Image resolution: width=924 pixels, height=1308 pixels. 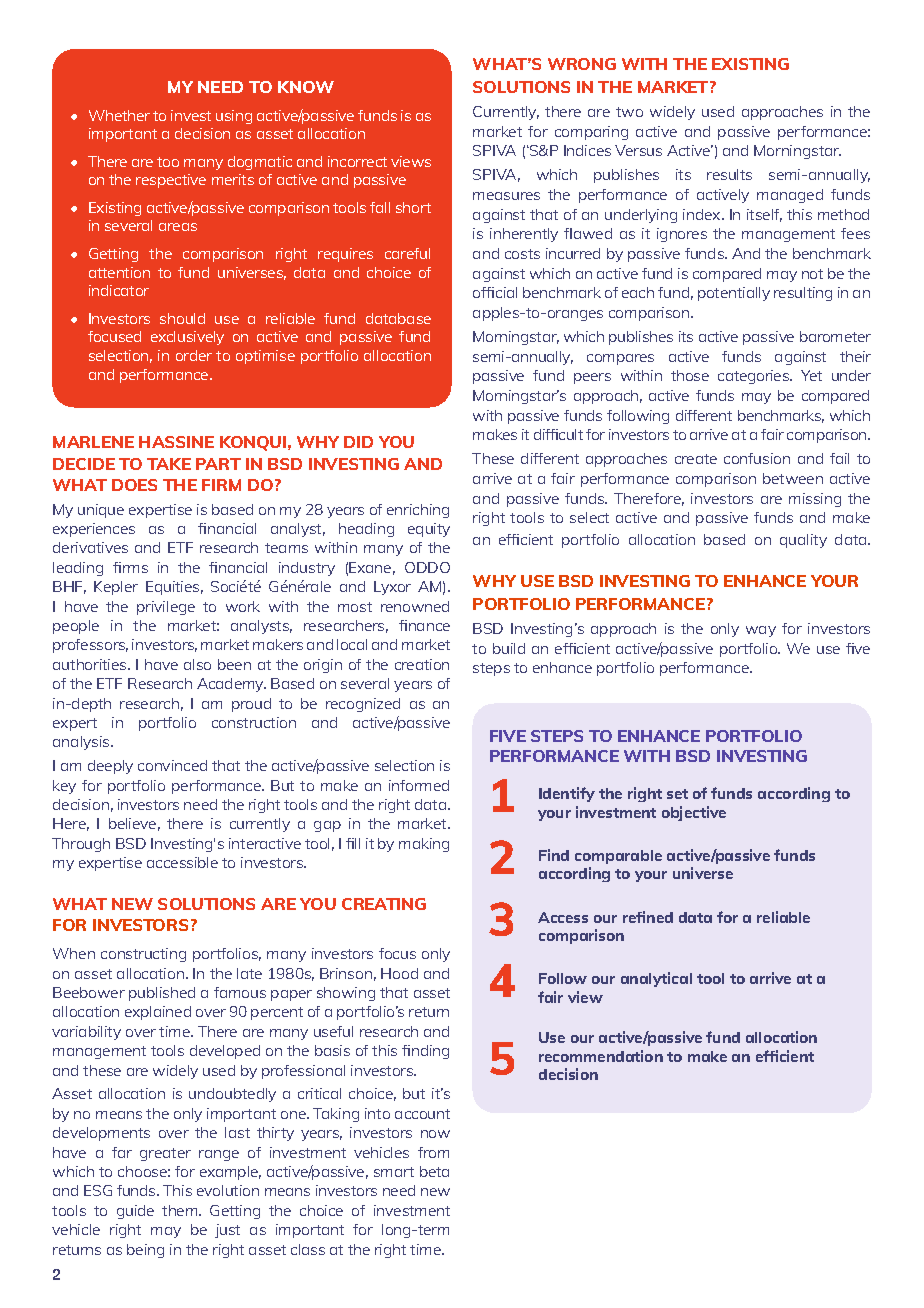 I want to click on also, so click(x=197, y=664).
